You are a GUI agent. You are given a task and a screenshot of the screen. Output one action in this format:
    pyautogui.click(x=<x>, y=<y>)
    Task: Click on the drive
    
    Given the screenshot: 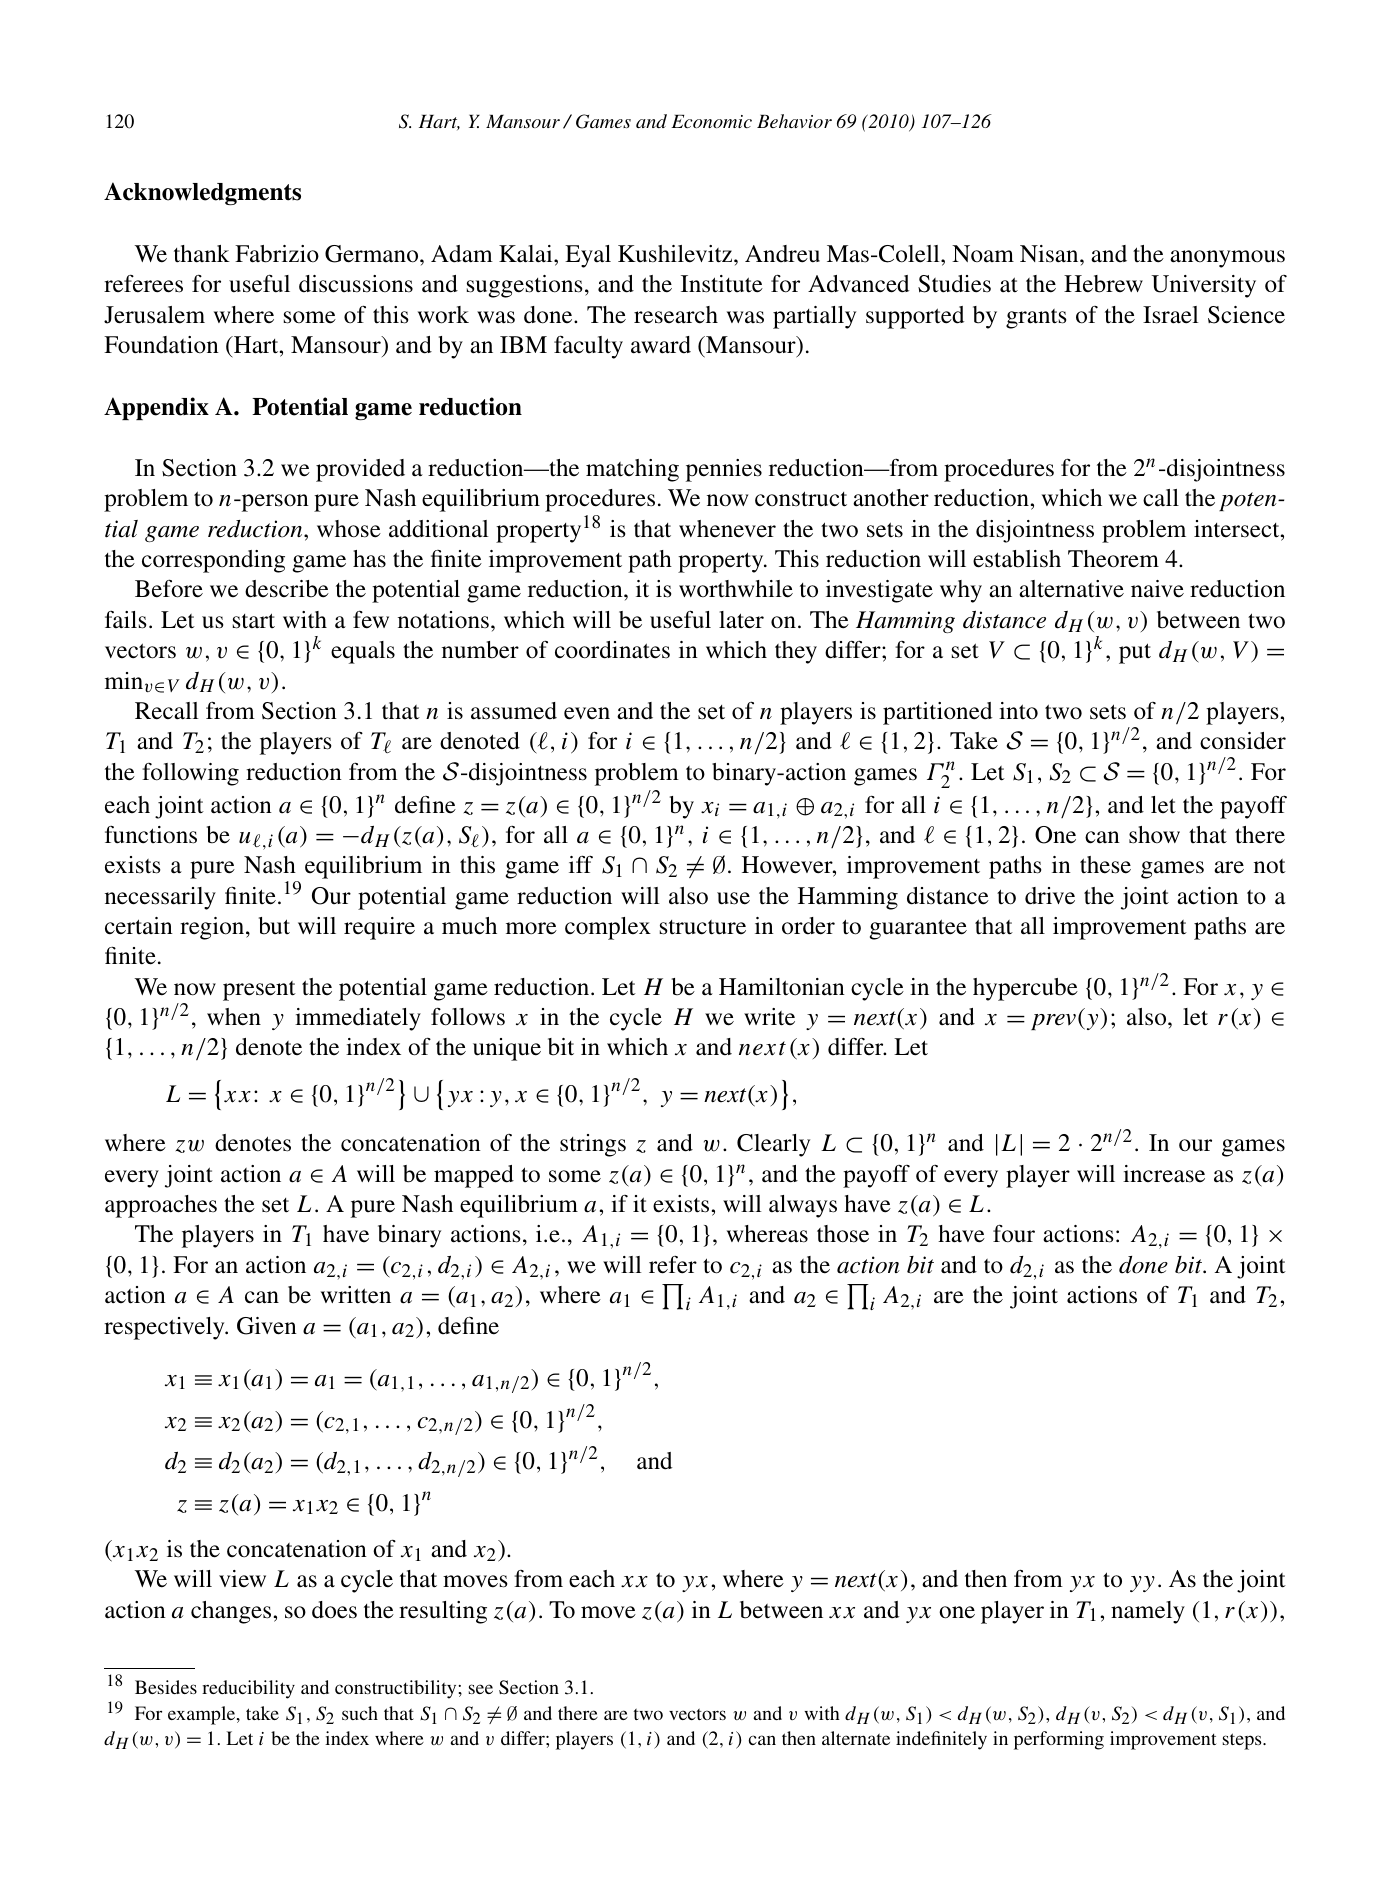 What is the action you would take?
    pyautogui.click(x=1050, y=895)
